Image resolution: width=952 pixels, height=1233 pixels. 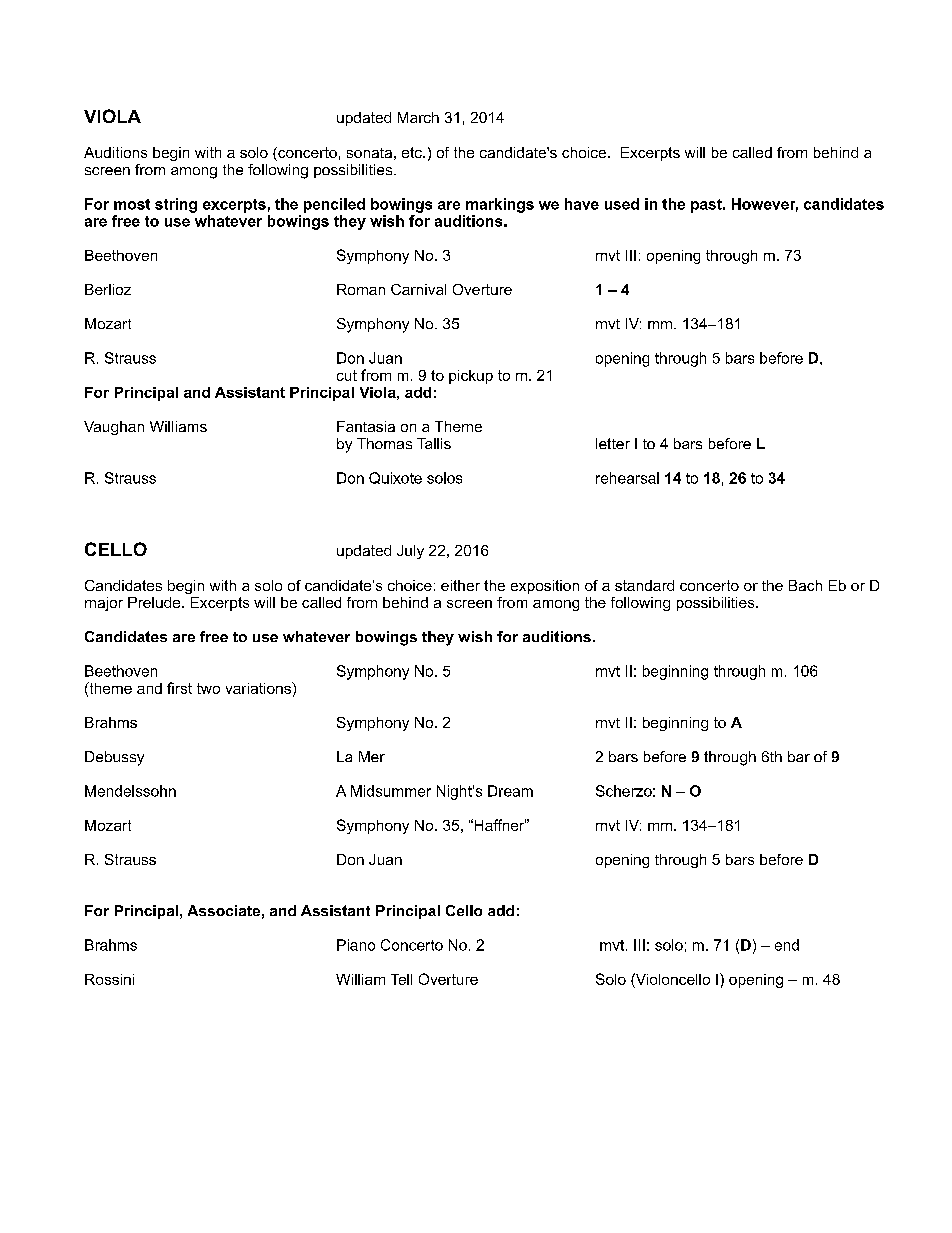 What do you see at coordinates (114, 428) in the screenshot?
I see `Vaughan` at bounding box center [114, 428].
